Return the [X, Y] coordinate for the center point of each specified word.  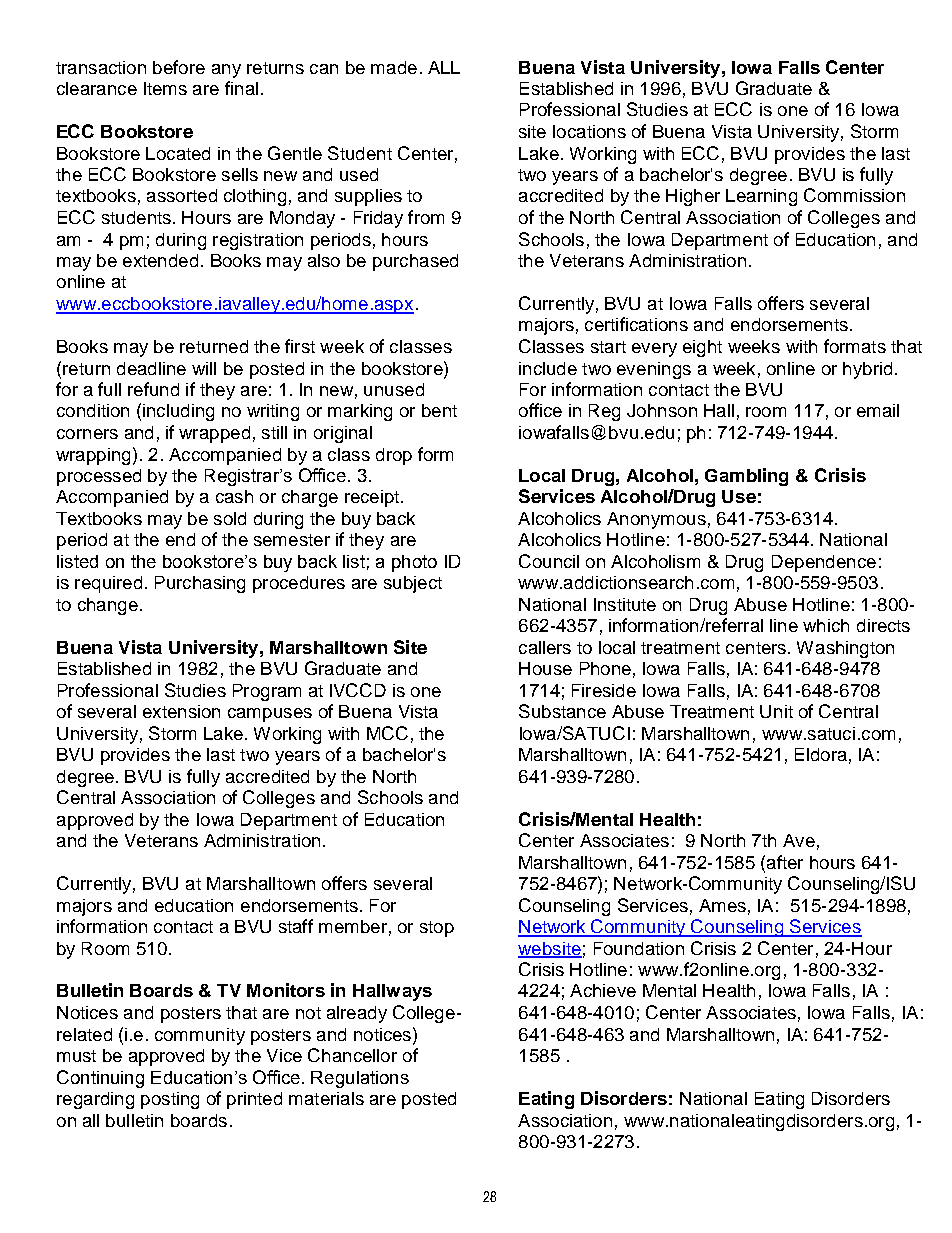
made [394, 67]
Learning [761, 197]
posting [170, 1100]
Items [165, 88]
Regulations [360, 1079]
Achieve [603, 990]
